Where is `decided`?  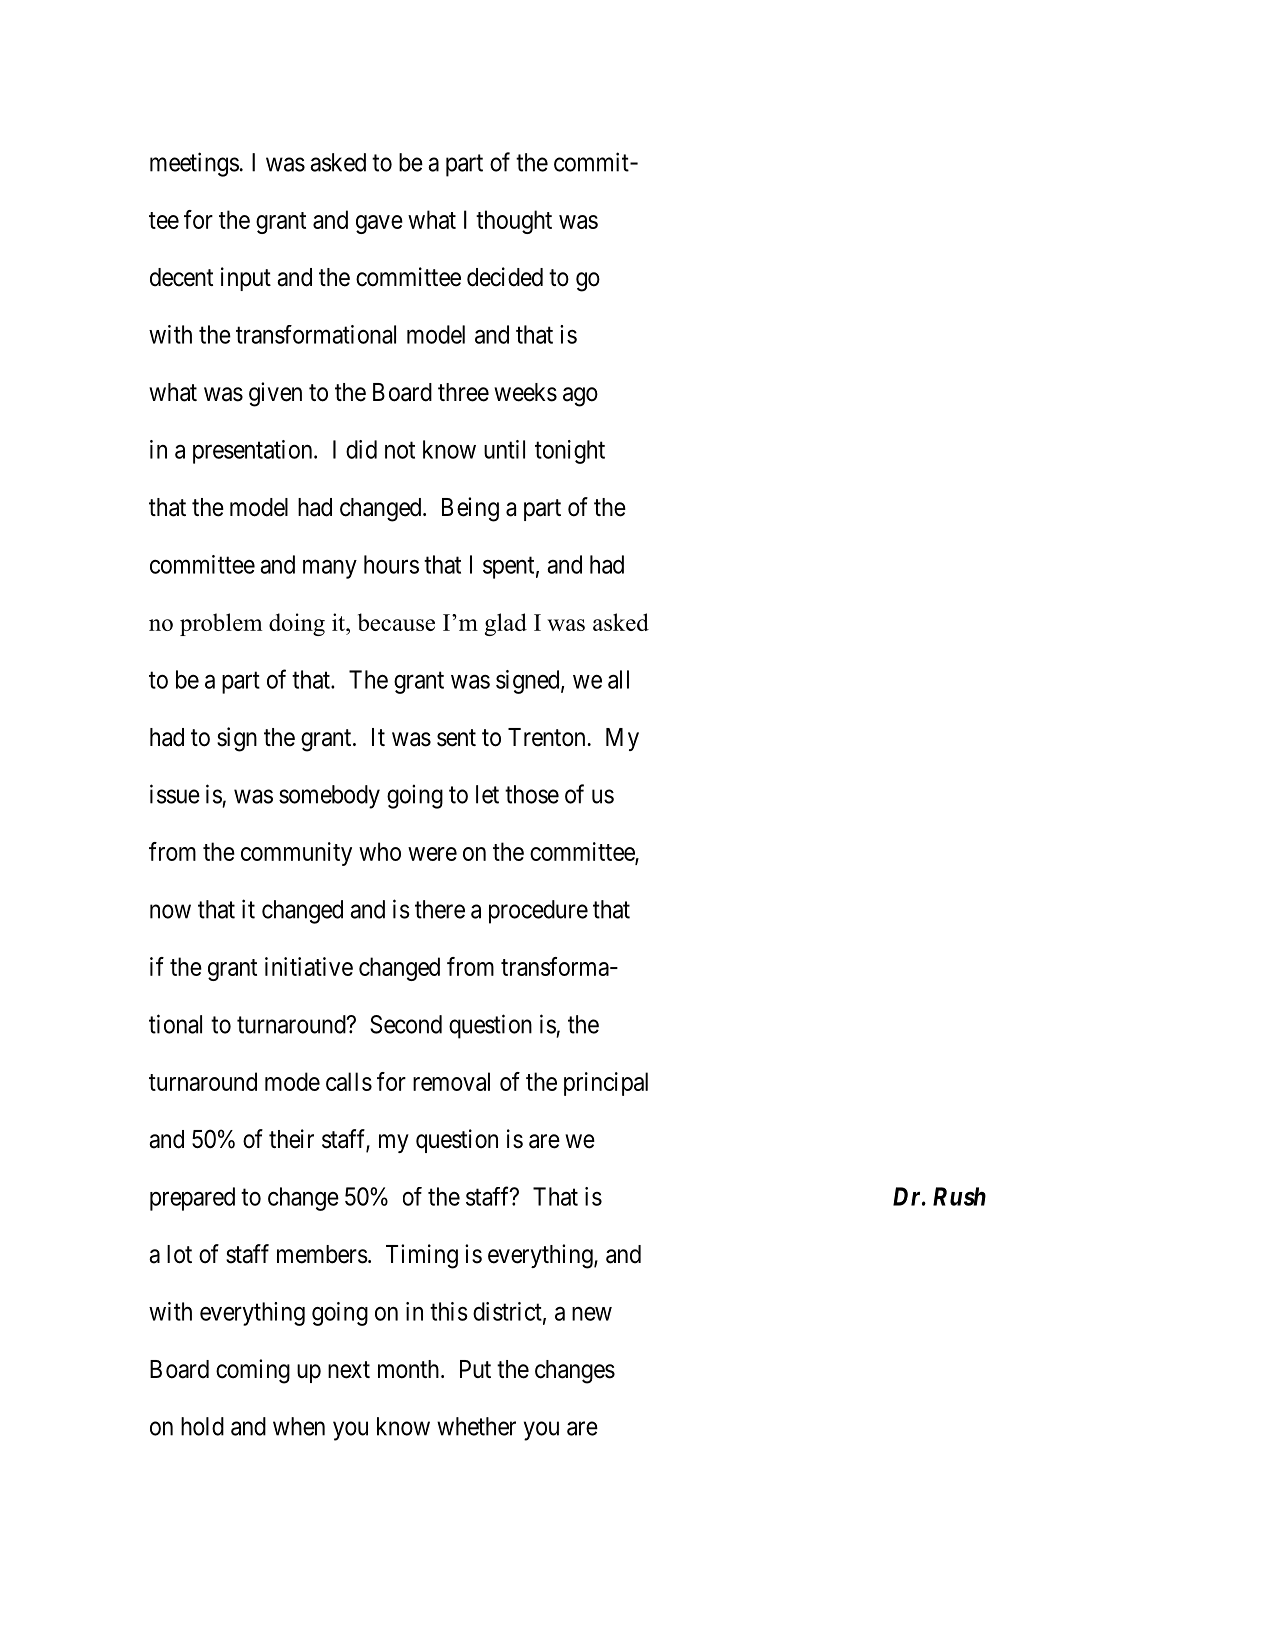 decided is located at coordinates (505, 277).
